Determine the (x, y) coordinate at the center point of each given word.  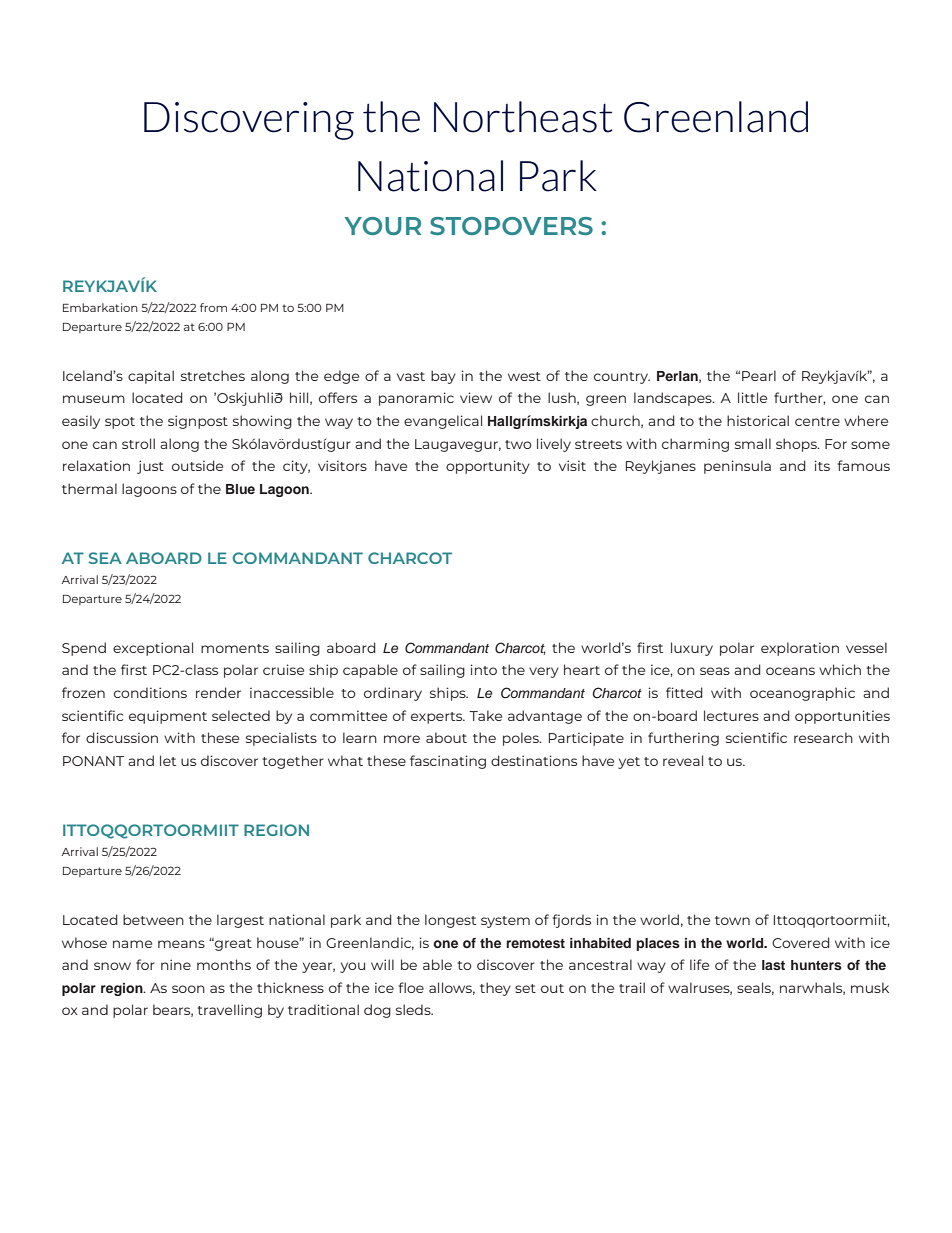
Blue (240, 489)
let (168, 760)
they (495, 989)
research (823, 737)
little (752, 397)
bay (443, 377)
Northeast (523, 117)
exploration (800, 649)
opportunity (488, 467)
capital (151, 377)
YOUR (382, 226)
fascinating (448, 762)
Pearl (759, 375)
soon (188, 989)
